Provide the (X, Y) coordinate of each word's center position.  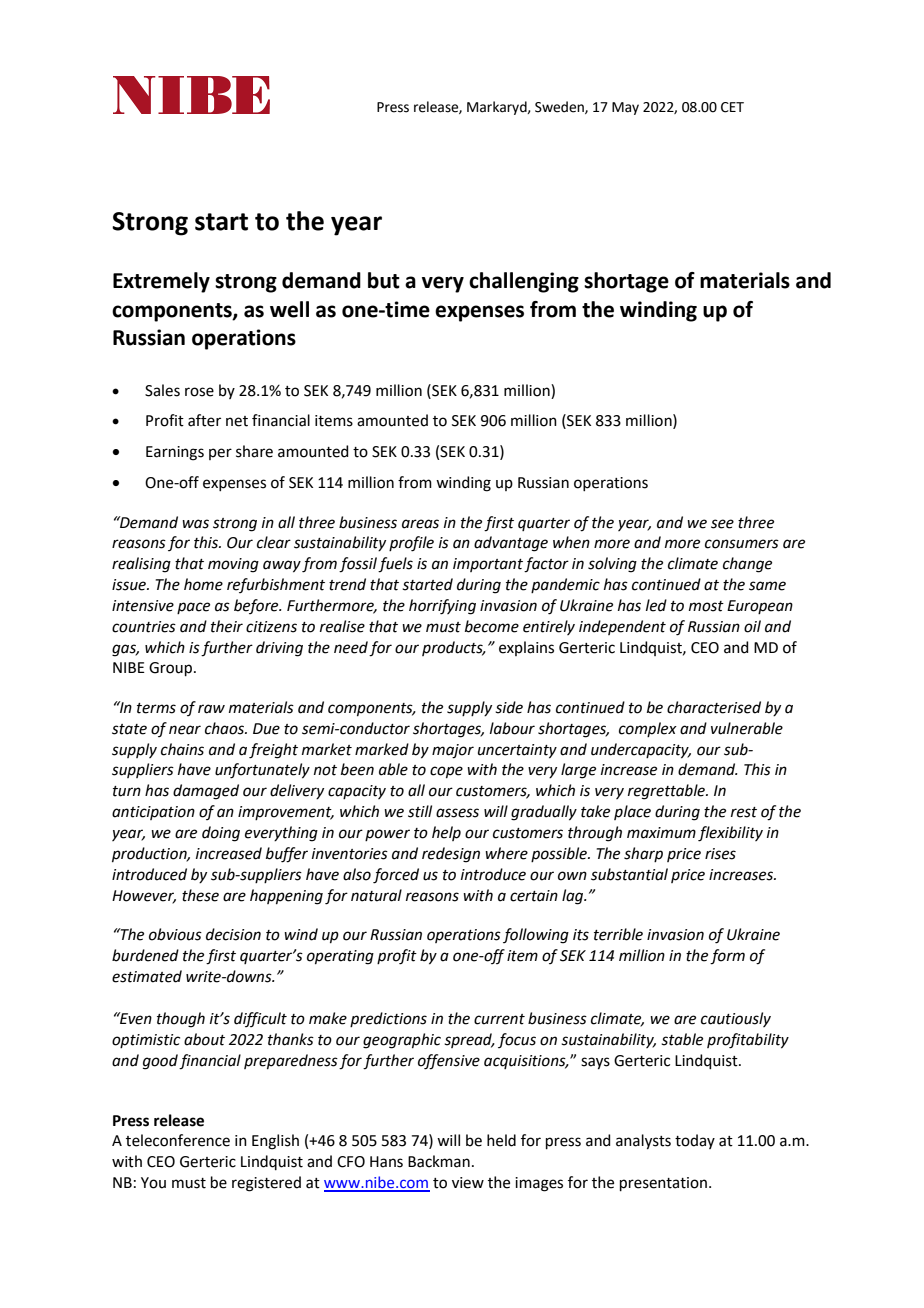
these (200, 895)
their (227, 626)
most (706, 606)
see (722, 524)
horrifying (442, 607)
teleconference (178, 1140)
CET (732, 107)
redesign (451, 855)
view (468, 1183)
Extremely (161, 282)
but (384, 280)
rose (199, 392)
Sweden (560, 107)
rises (720, 854)
